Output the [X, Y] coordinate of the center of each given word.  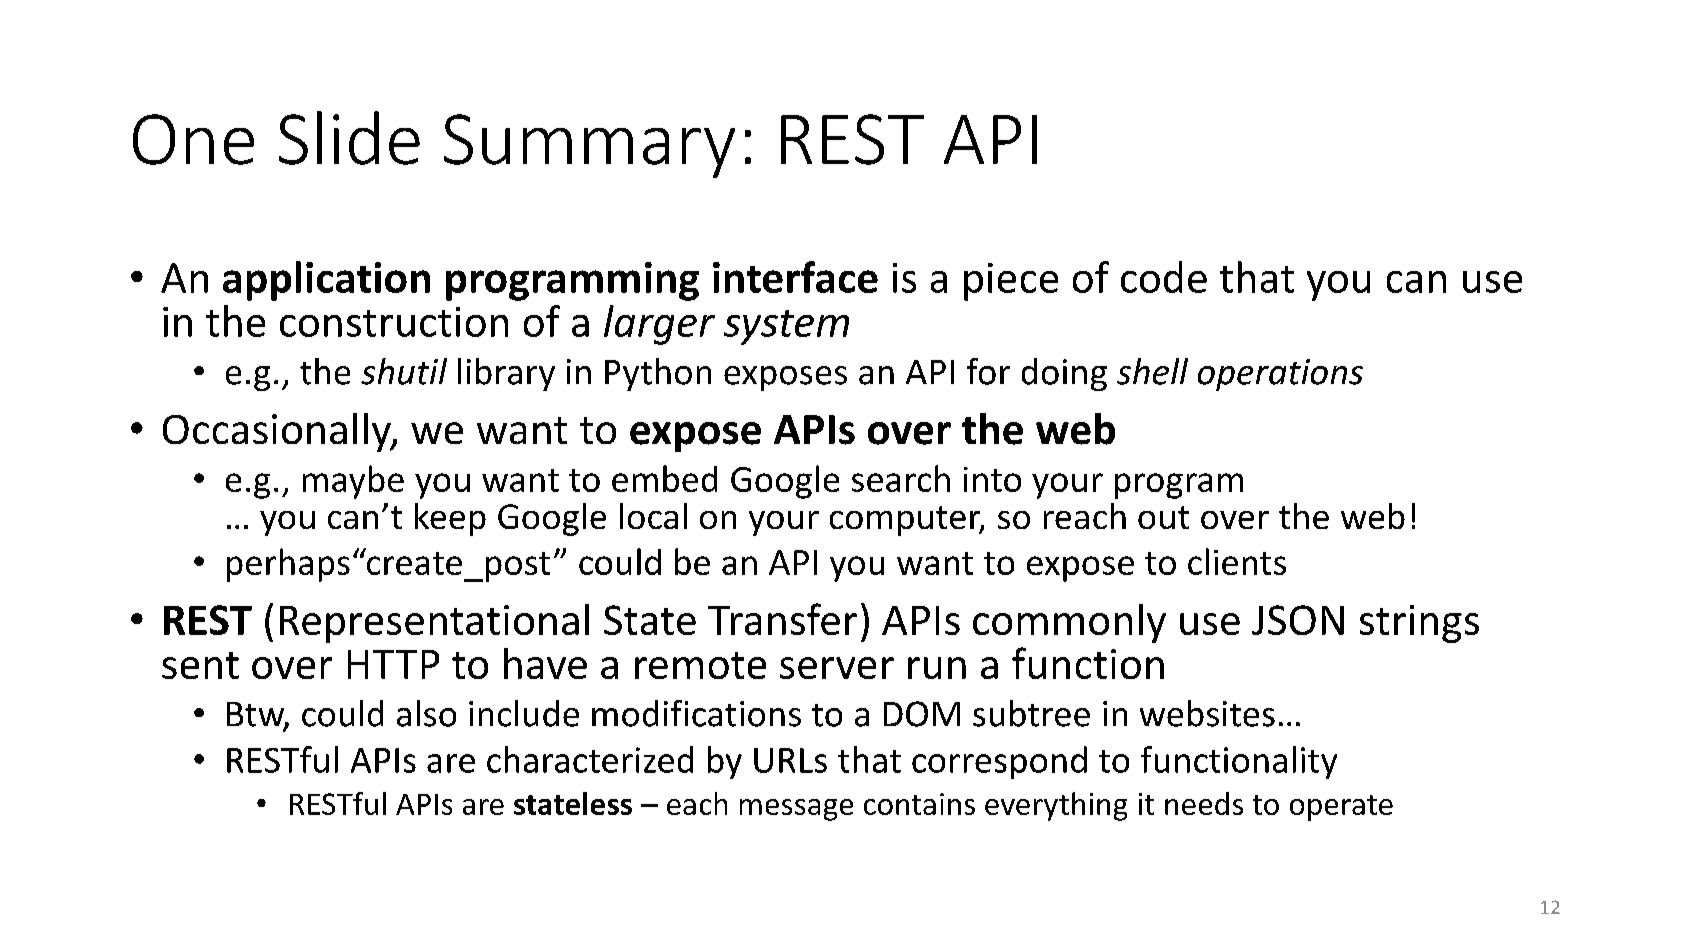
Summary [589, 146]
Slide [349, 138]
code [1164, 277]
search [901, 478]
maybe [353, 482]
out [1163, 517]
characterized [590, 759]
